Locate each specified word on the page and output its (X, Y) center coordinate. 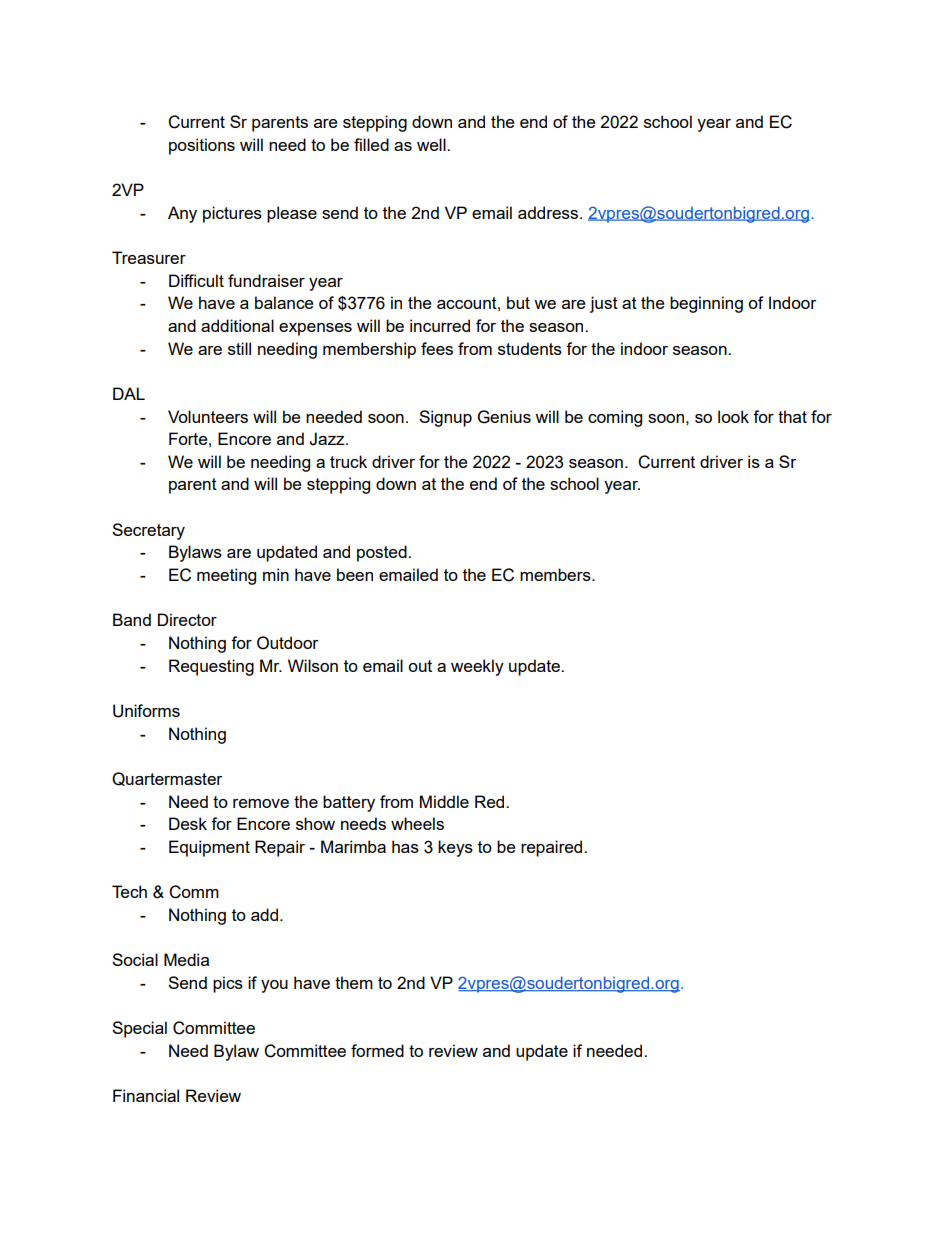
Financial (146, 1095)
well (432, 144)
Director (187, 619)
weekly (477, 667)
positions (202, 146)
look (733, 416)
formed (377, 1050)
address (549, 212)
